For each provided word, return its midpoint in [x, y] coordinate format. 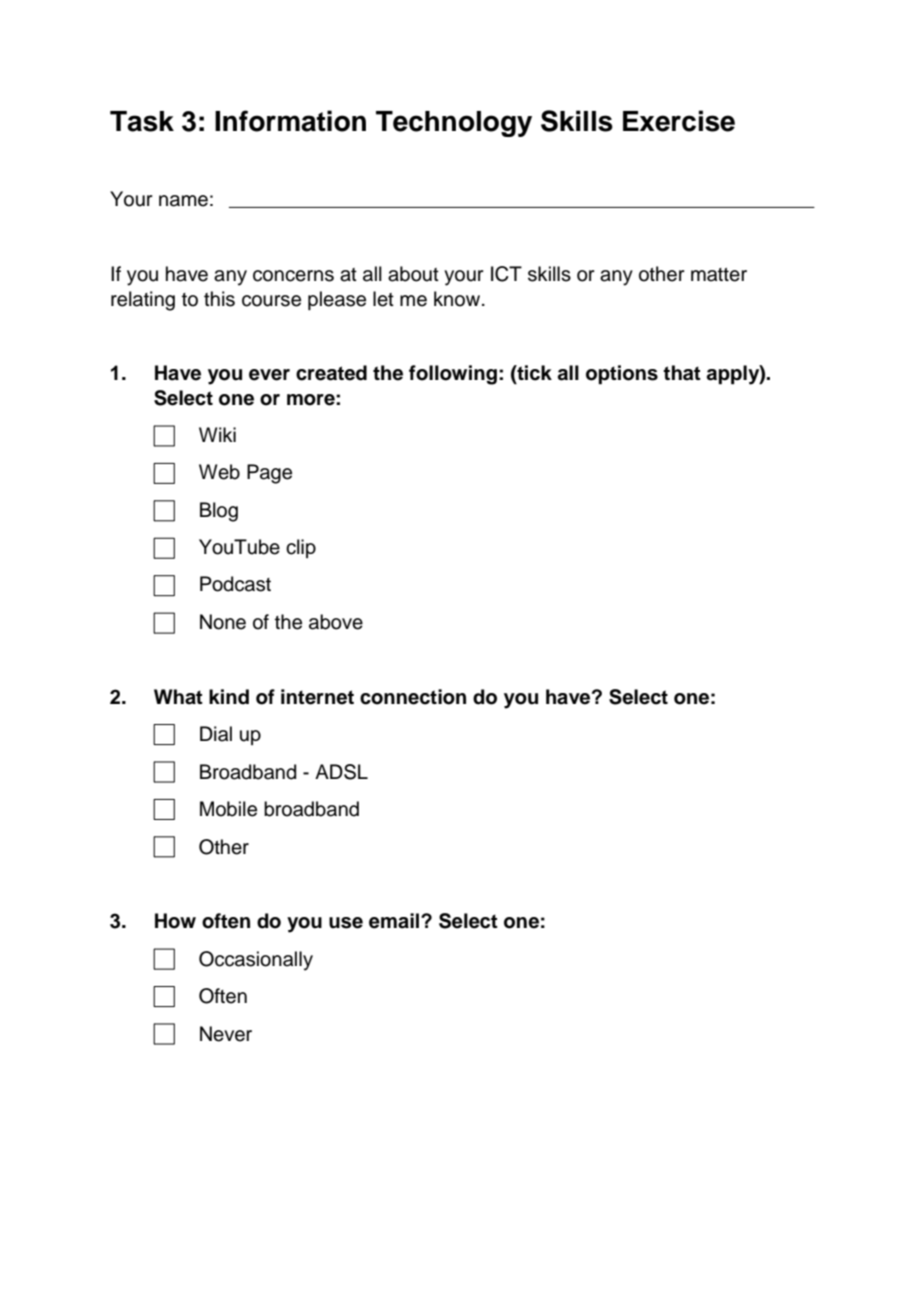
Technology [454, 124]
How [175, 921]
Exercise [679, 121]
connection [413, 697]
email [395, 921]
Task [142, 121]
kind [229, 697]
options [622, 375]
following [453, 375]
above [336, 622]
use [346, 923]
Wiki [217, 434]
